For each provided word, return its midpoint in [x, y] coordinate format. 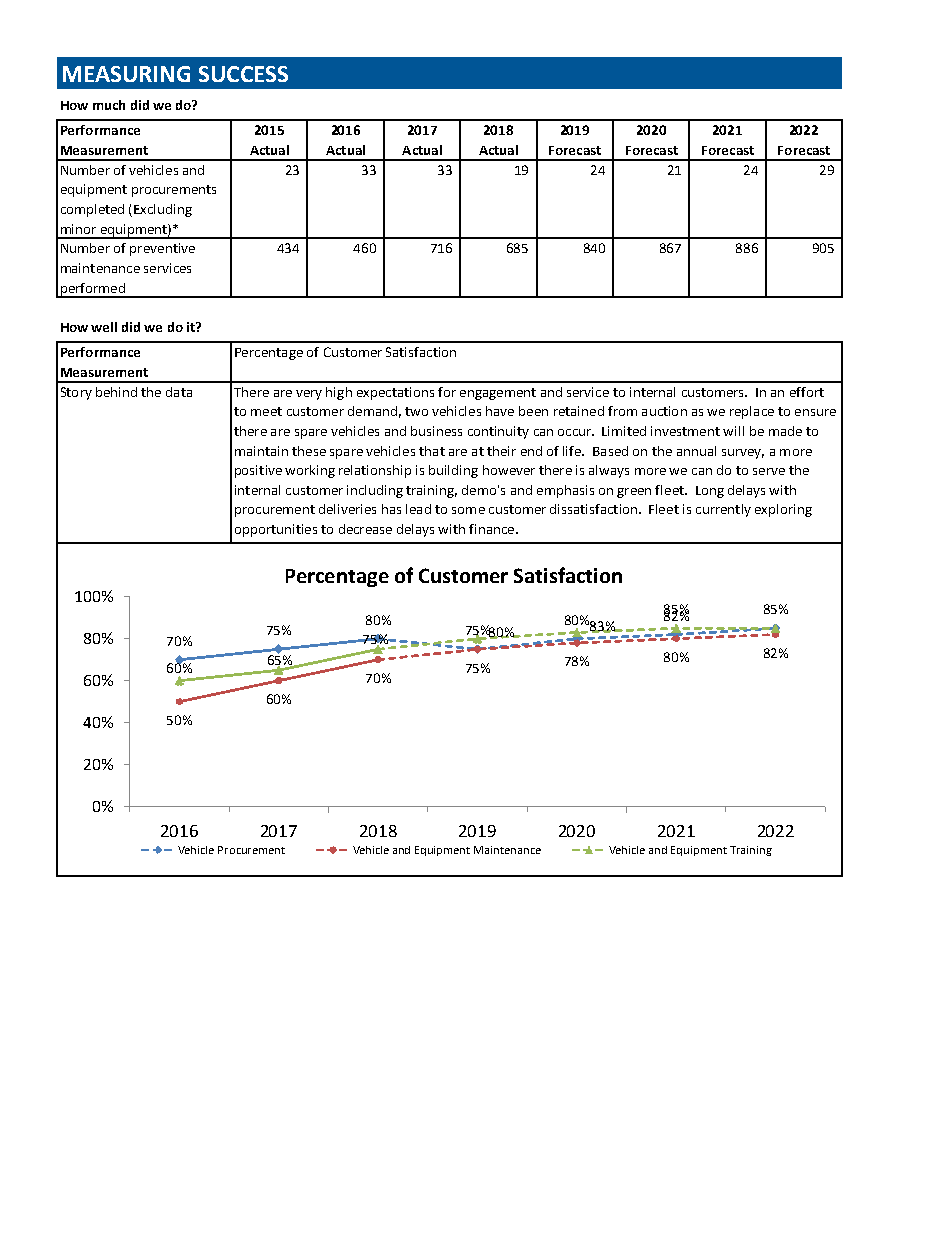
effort [807, 392]
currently [723, 510]
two [416, 411]
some [468, 510]
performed [92, 290]
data [179, 392]
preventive [162, 249]
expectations [395, 393]
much [109, 105]
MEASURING [126, 74]
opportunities [276, 530]
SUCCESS [243, 74]
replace [752, 412]
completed [92, 210]
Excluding [163, 210]
